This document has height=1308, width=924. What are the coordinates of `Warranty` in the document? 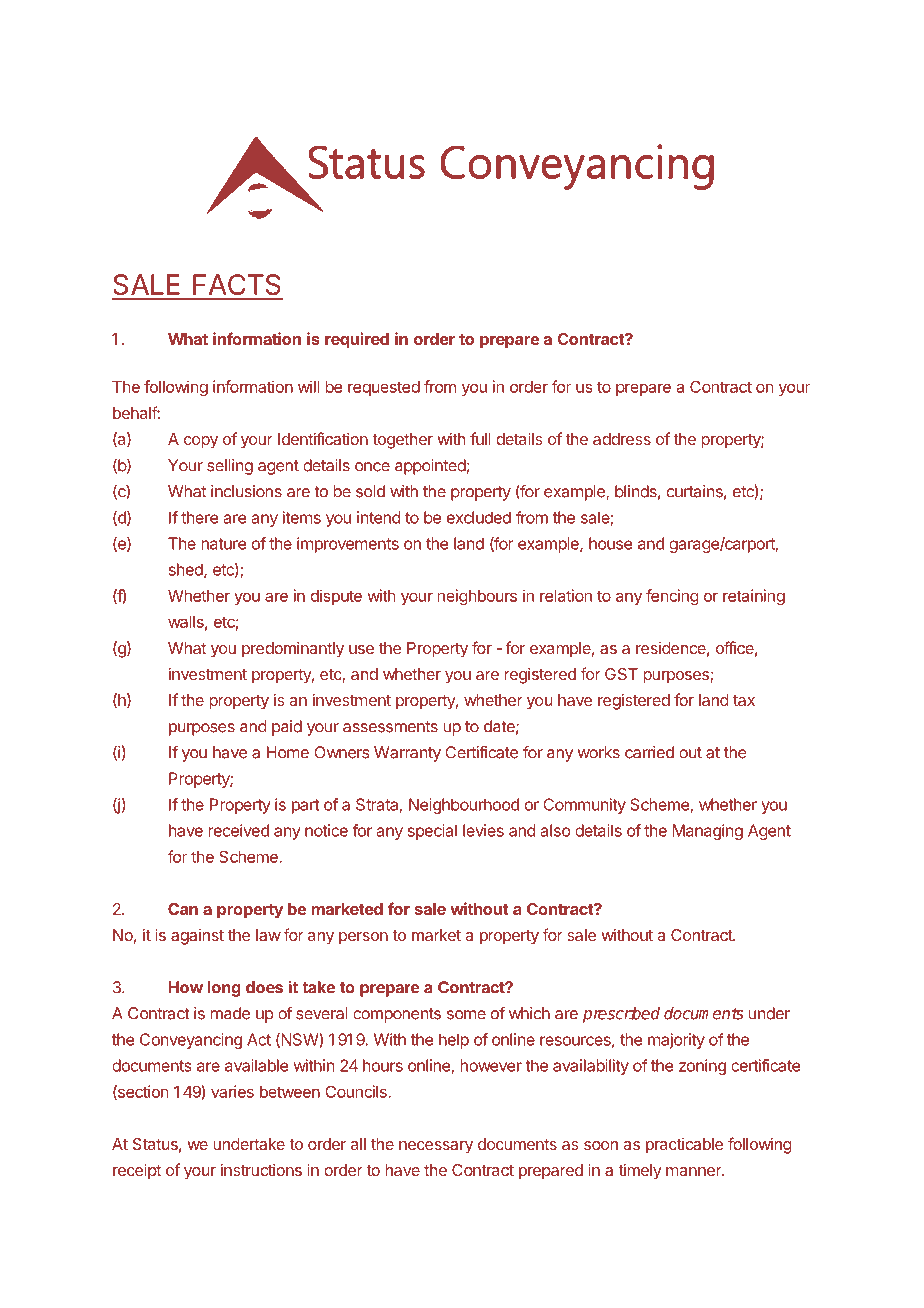 It's located at (407, 754).
